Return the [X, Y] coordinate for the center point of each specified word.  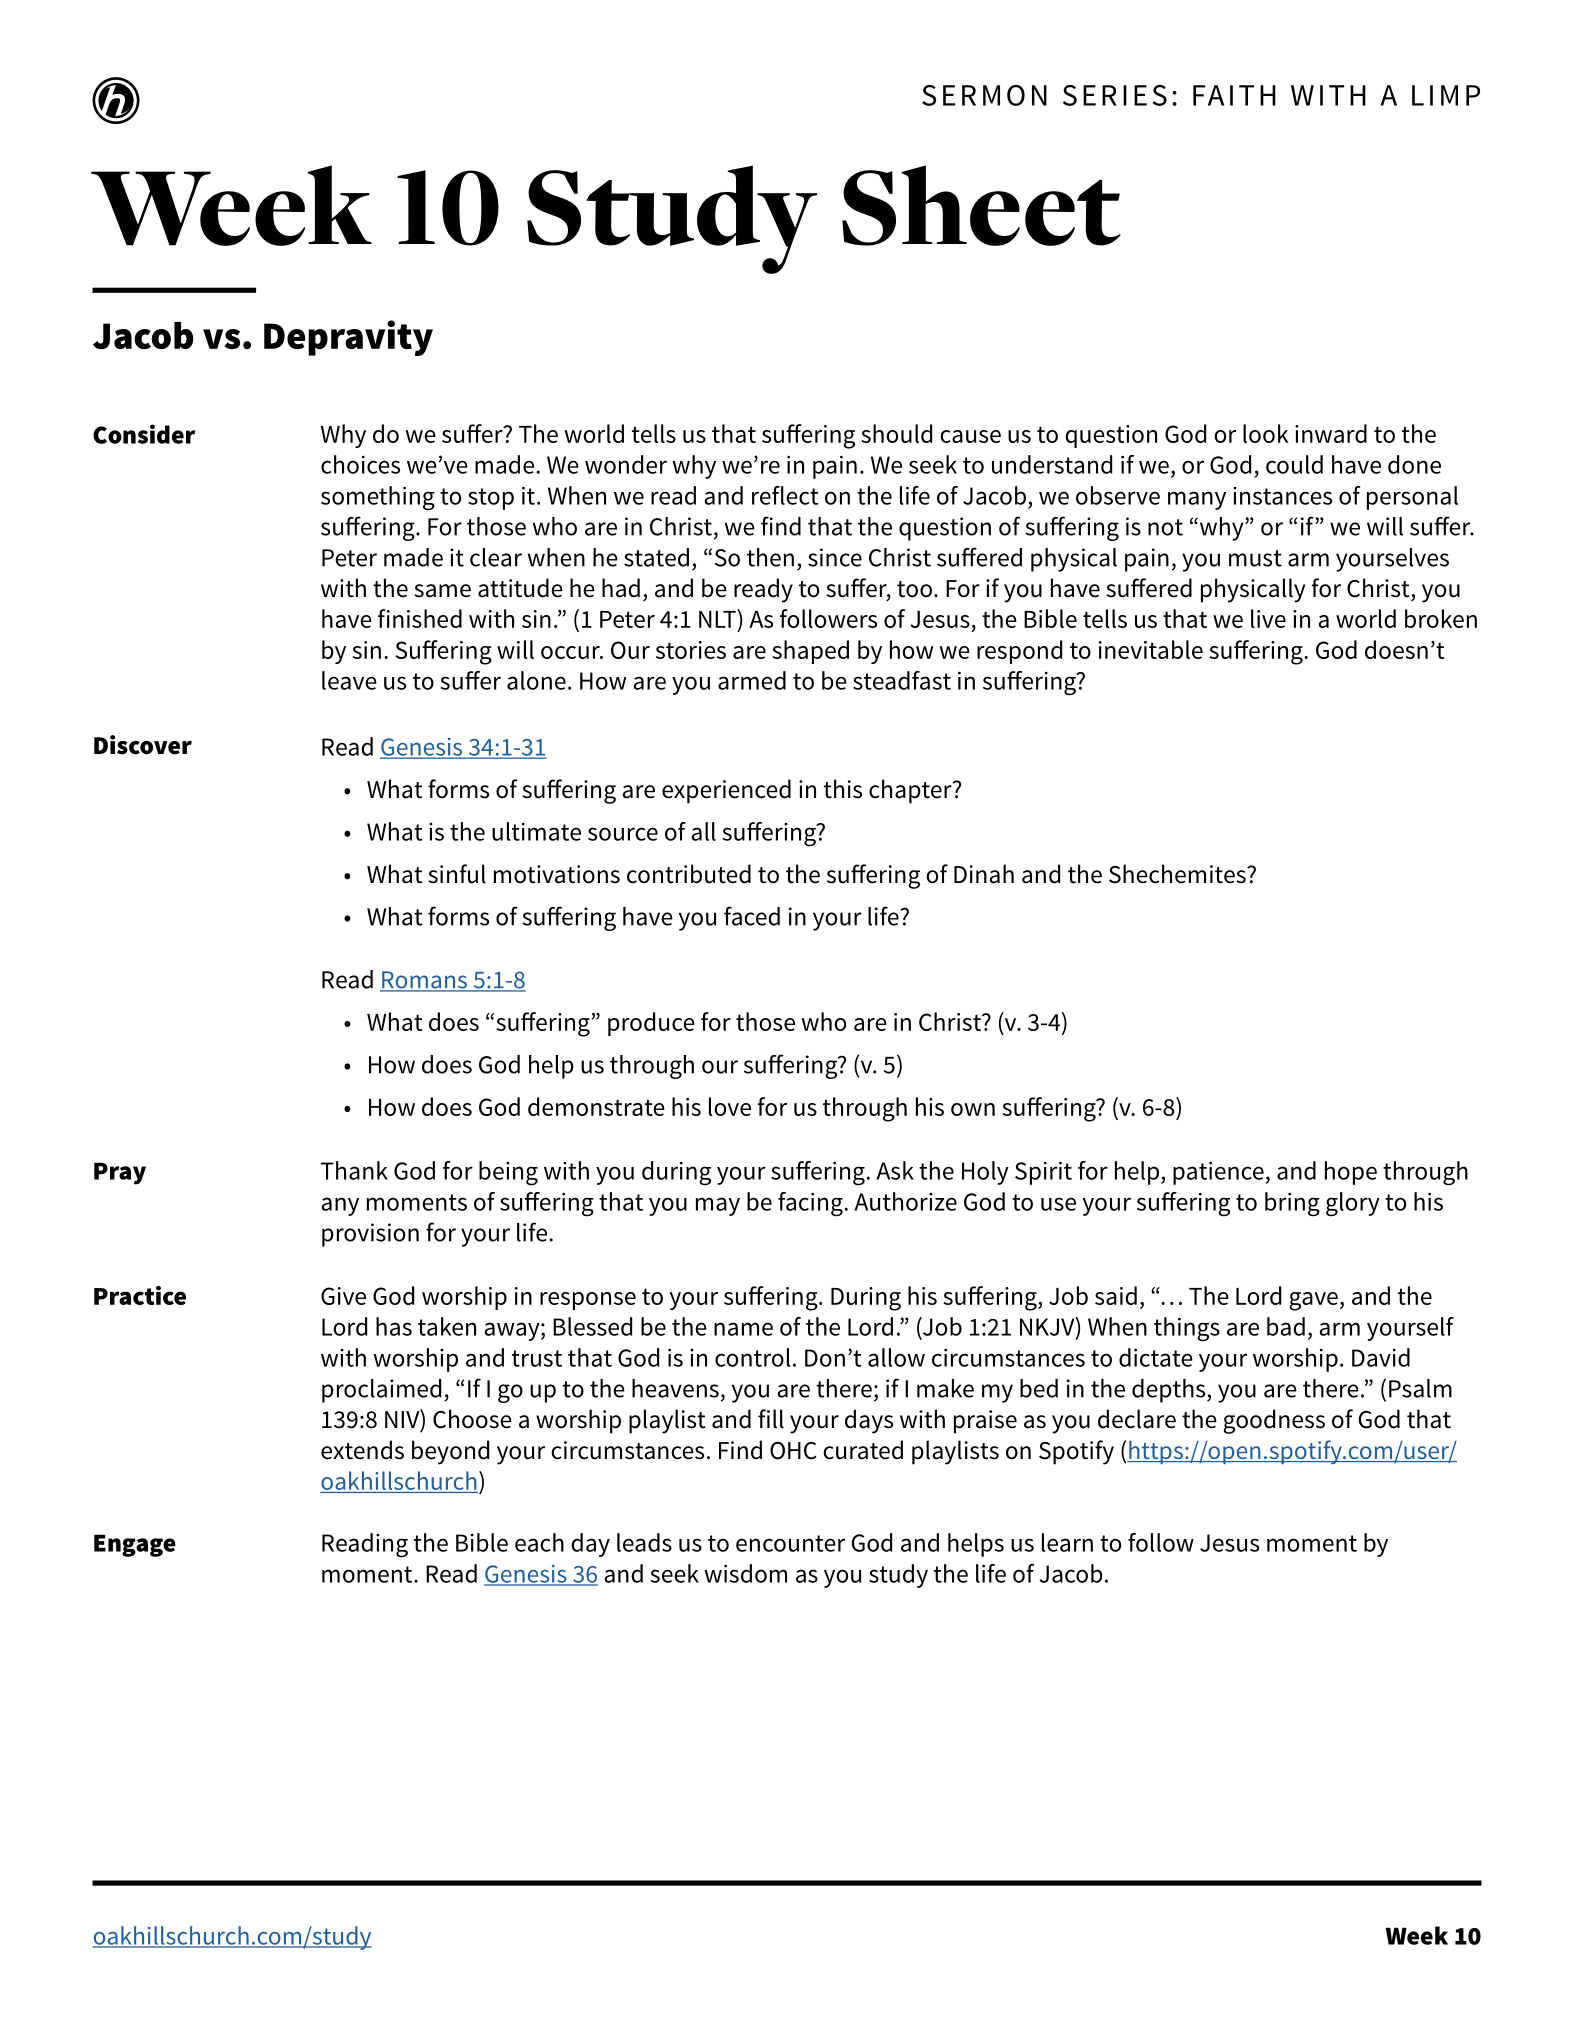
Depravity [348, 338]
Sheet [981, 205]
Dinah [984, 874]
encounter [790, 1543]
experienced [726, 791]
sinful [457, 874]
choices [360, 464]
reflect [785, 495]
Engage [135, 1545]
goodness [1274, 1421]
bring [1292, 1204]
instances [1282, 496]
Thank [354, 1170]
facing [811, 1204]
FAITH [1234, 95]
